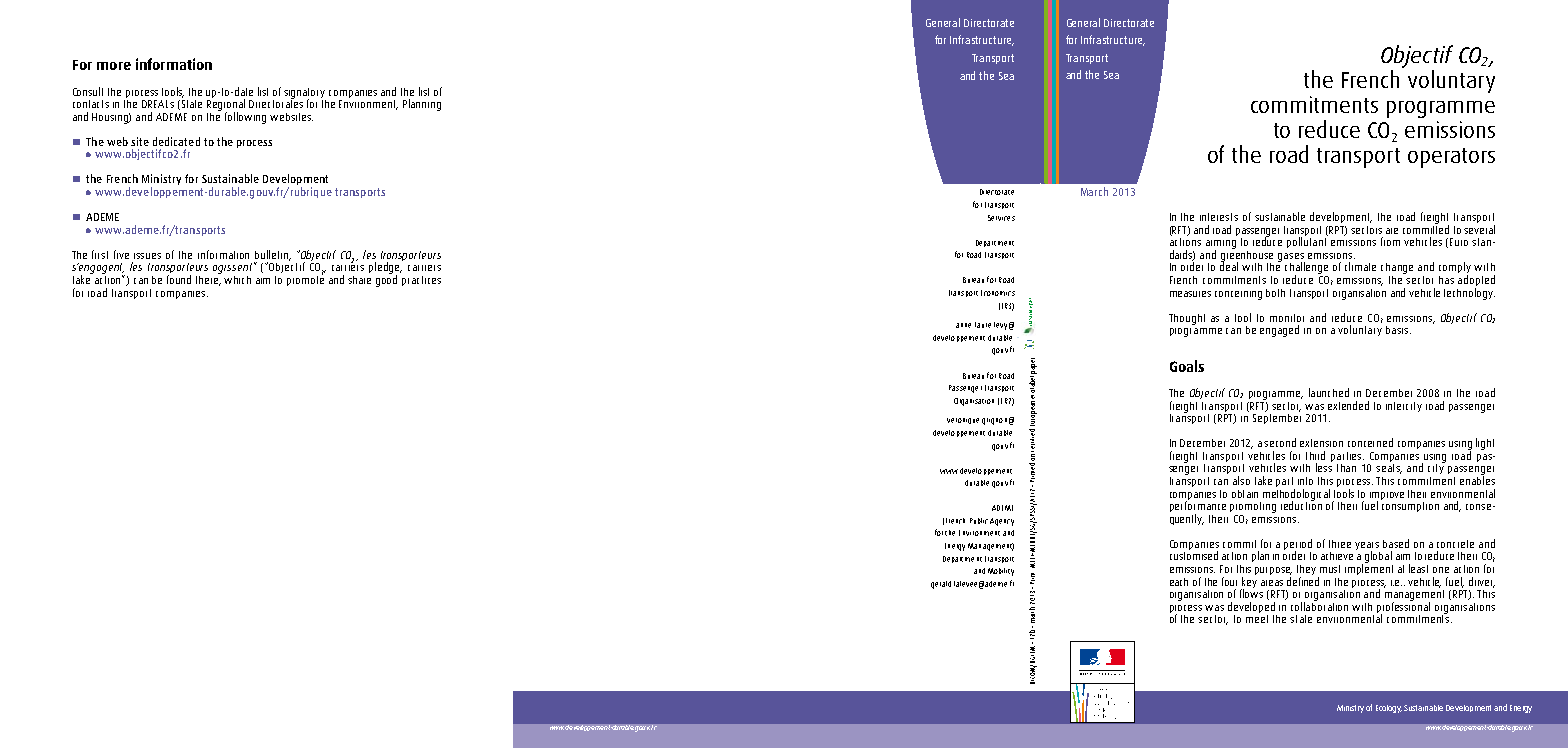 This screenshot has height=748, width=1568. What do you see at coordinates (1451, 158) in the screenshot?
I see `operators` at bounding box center [1451, 158].
